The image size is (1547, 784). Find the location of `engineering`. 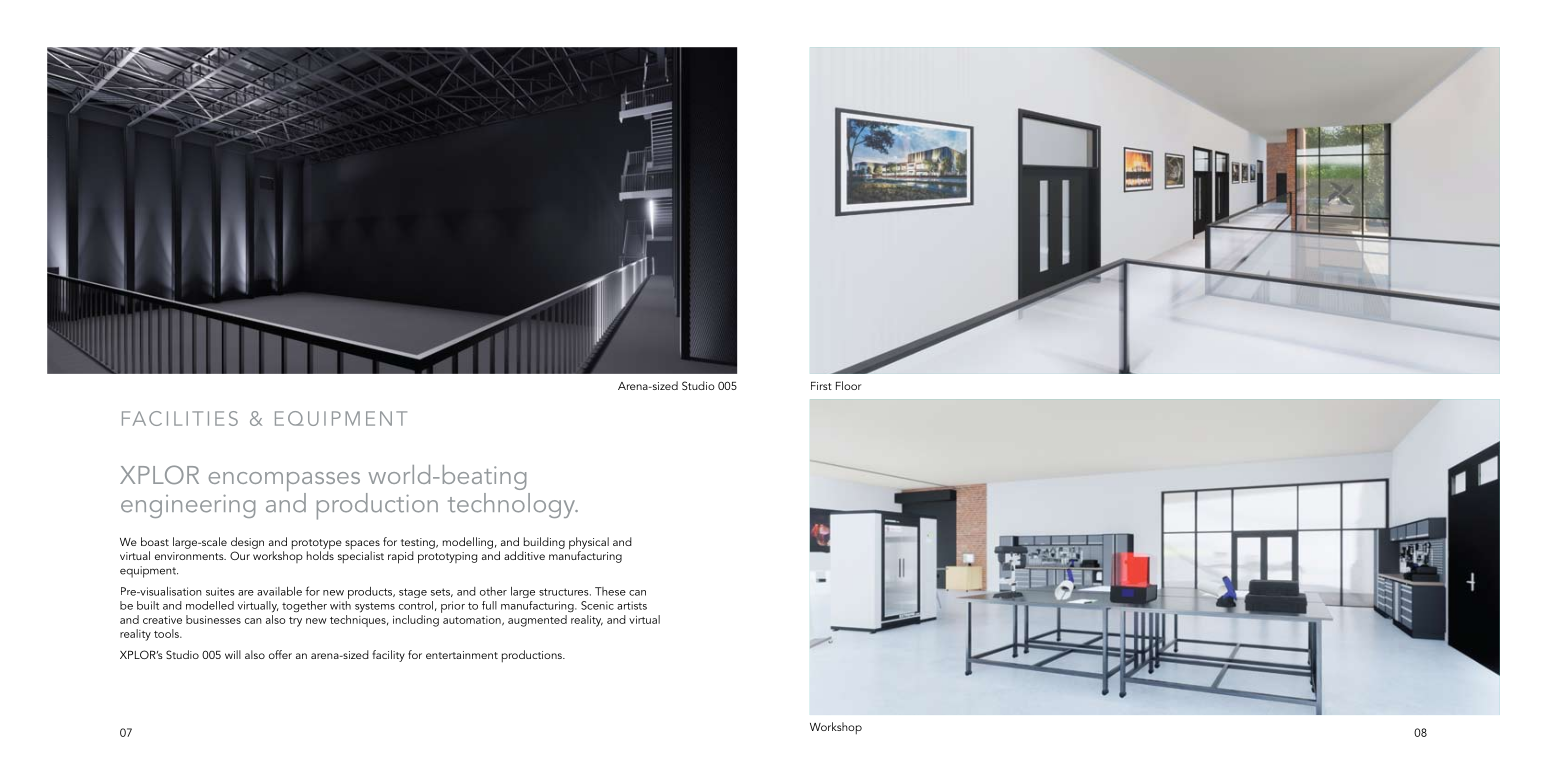

engineering is located at coordinates (188, 506).
